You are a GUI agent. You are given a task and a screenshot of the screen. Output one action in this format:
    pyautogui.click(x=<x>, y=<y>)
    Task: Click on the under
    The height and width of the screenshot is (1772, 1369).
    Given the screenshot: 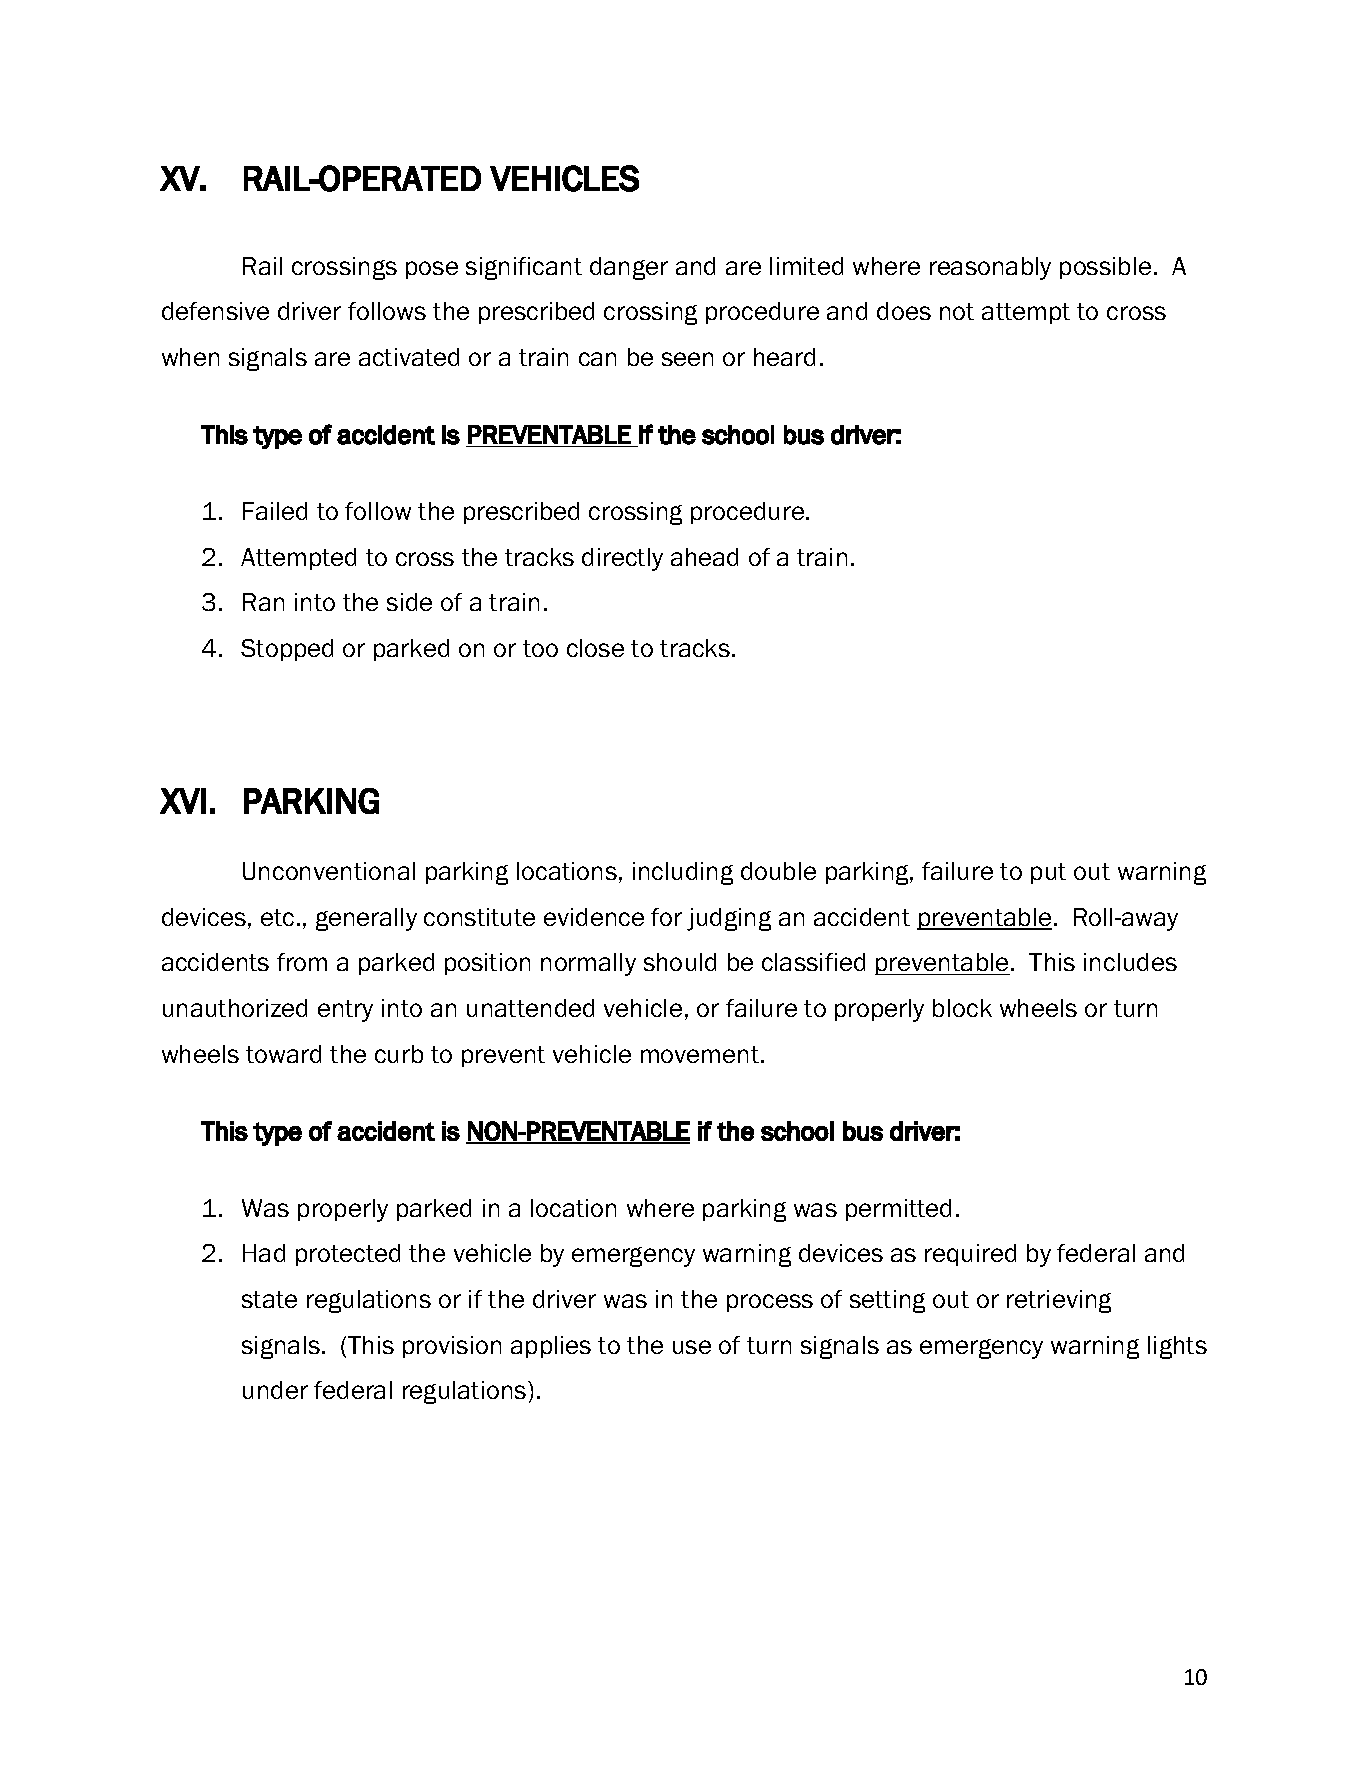 What is the action you would take?
    pyautogui.click(x=275, y=1390)
